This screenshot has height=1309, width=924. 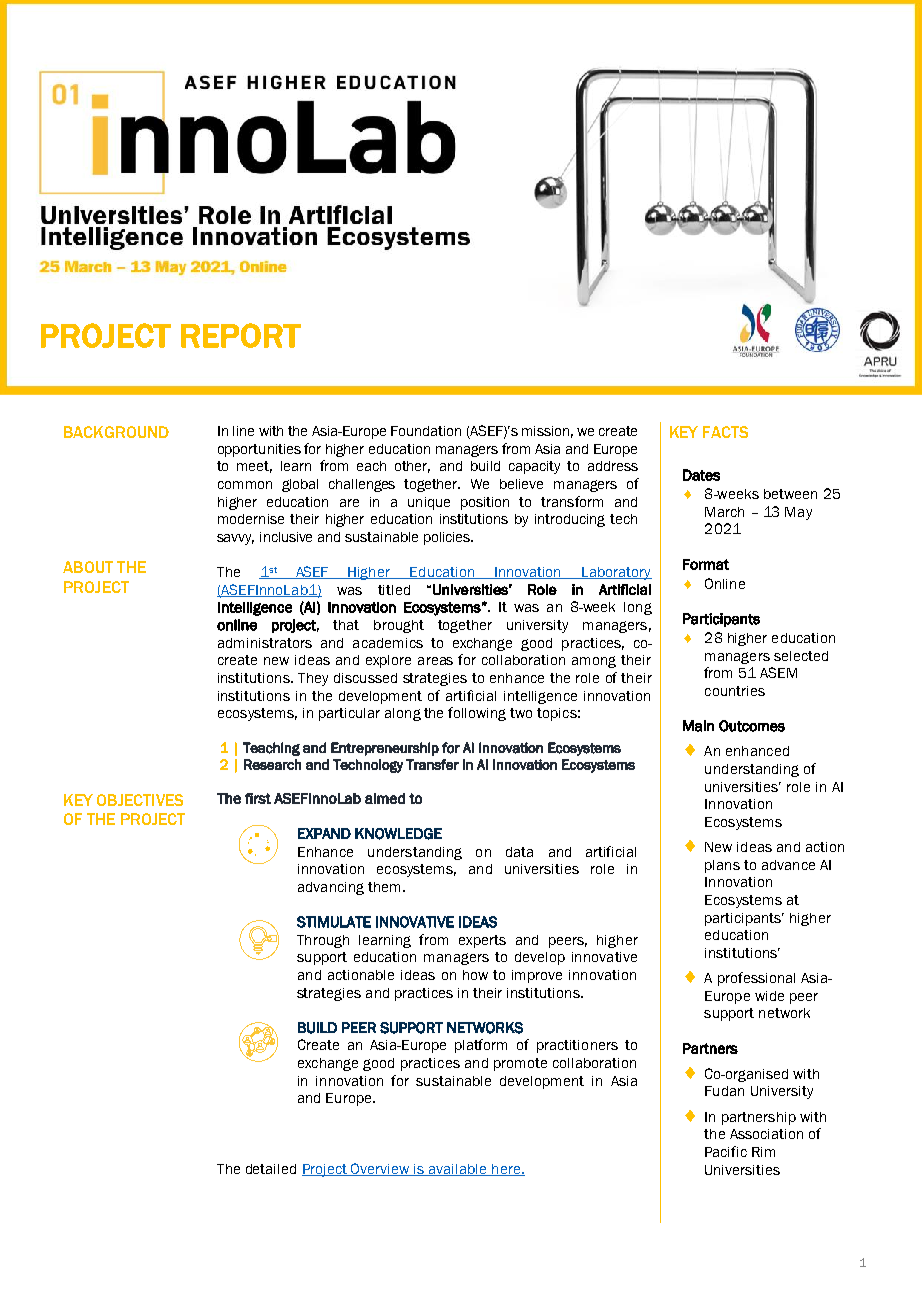 What do you see at coordinates (271, 1169) in the screenshot?
I see `detailed` at bounding box center [271, 1169].
